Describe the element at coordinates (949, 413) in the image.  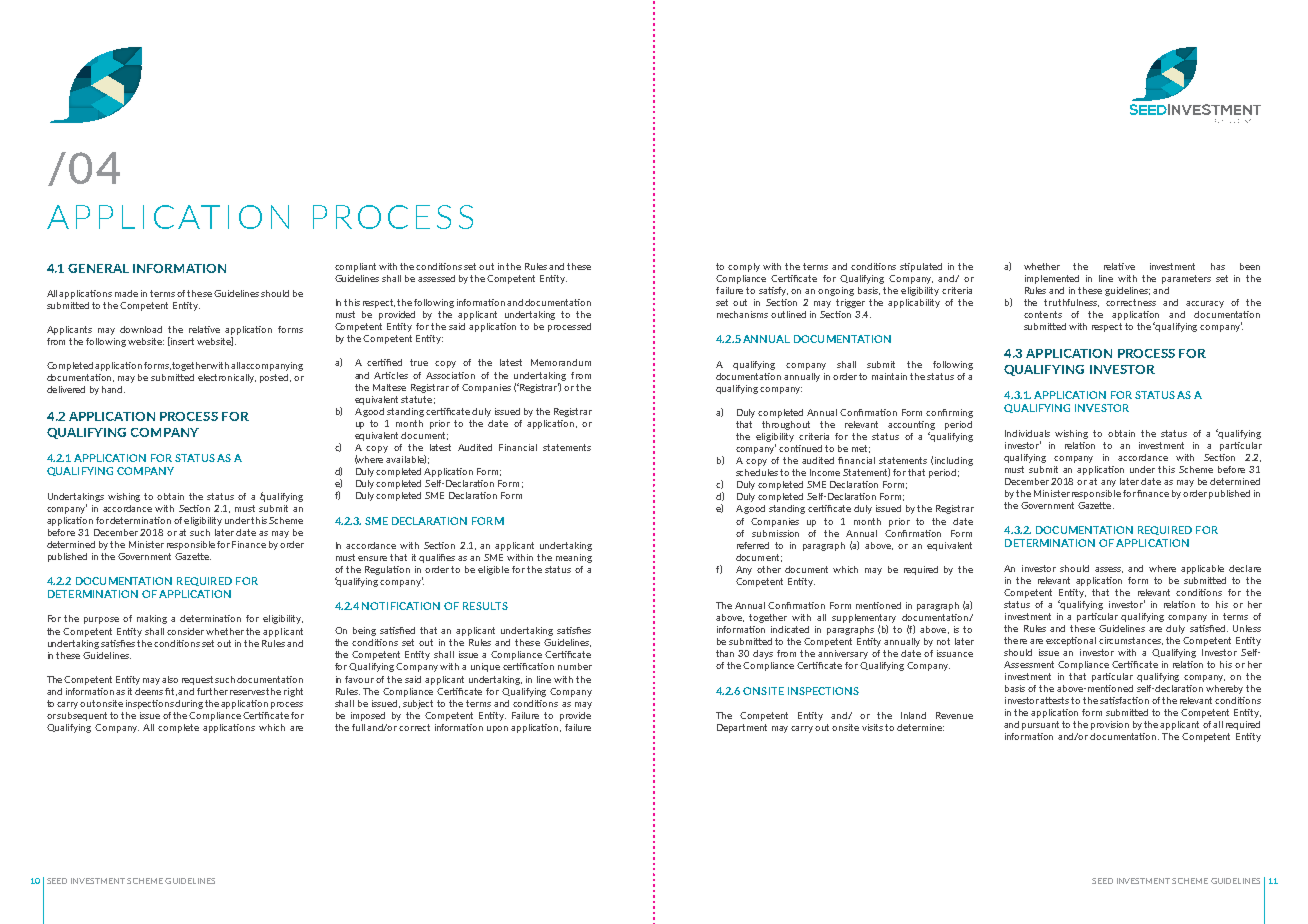
I see `confirming` at that location.
